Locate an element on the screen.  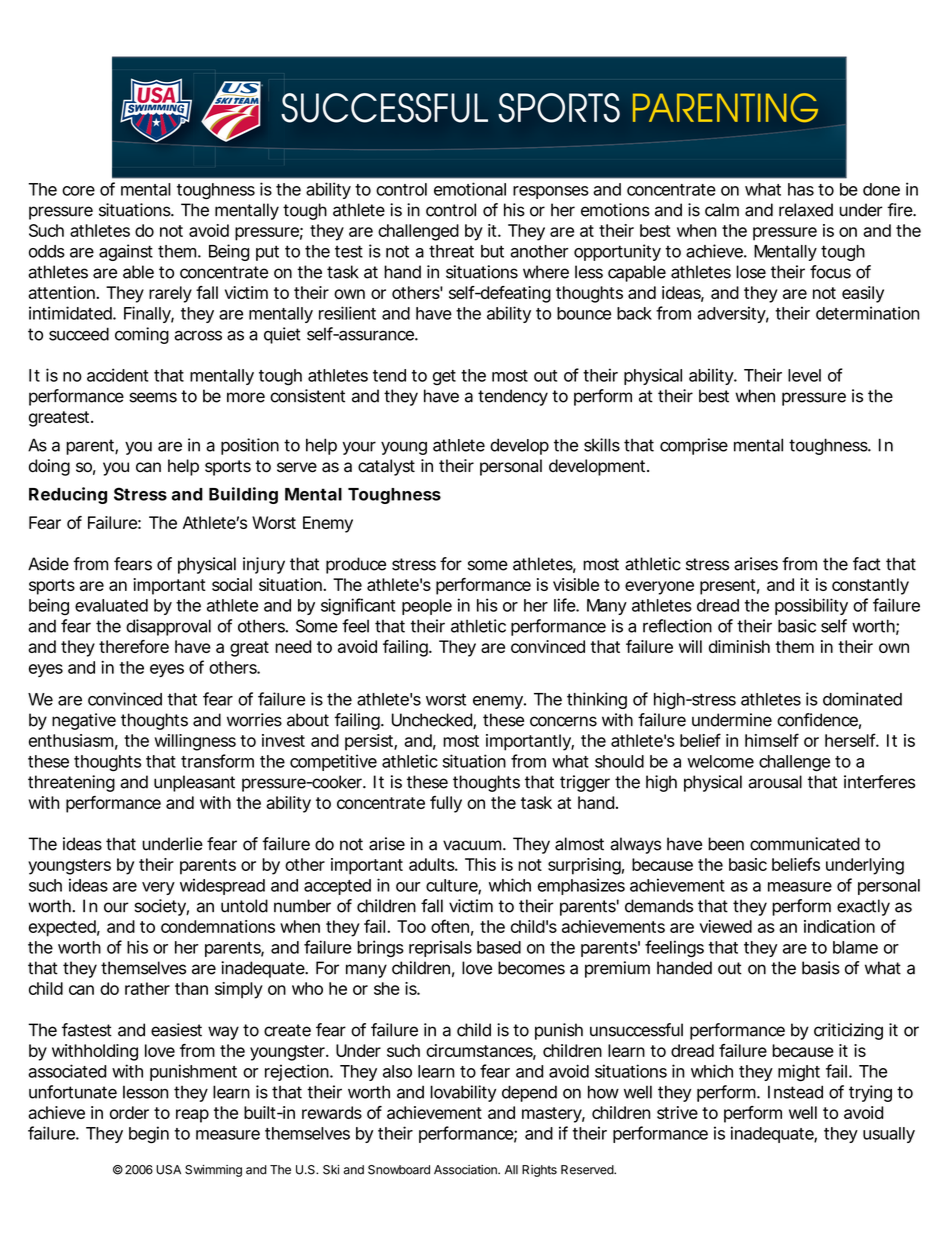
dominated is located at coordinates (862, 699).
